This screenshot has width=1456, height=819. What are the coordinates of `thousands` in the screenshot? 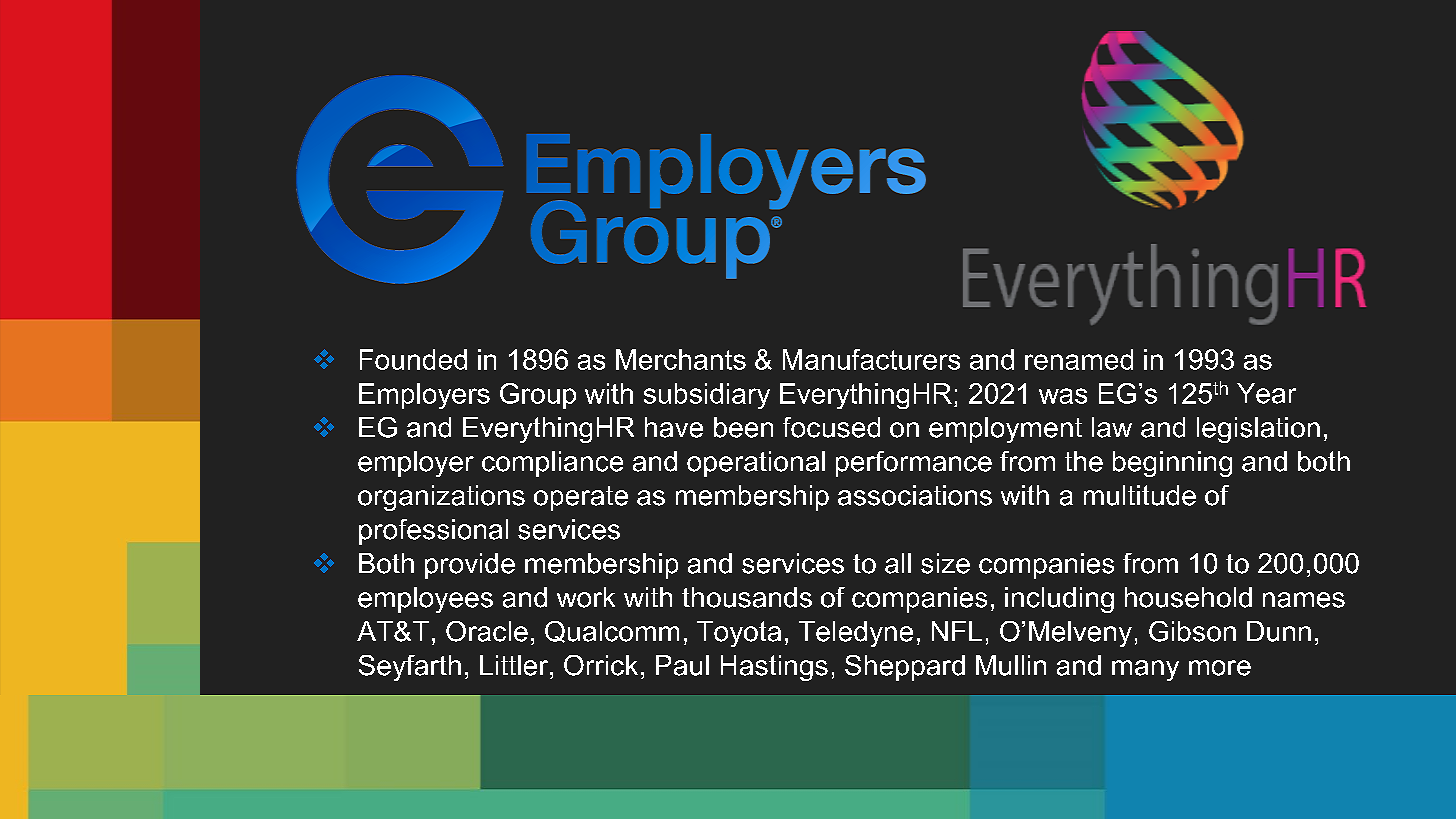 It's located at (747, 597).
